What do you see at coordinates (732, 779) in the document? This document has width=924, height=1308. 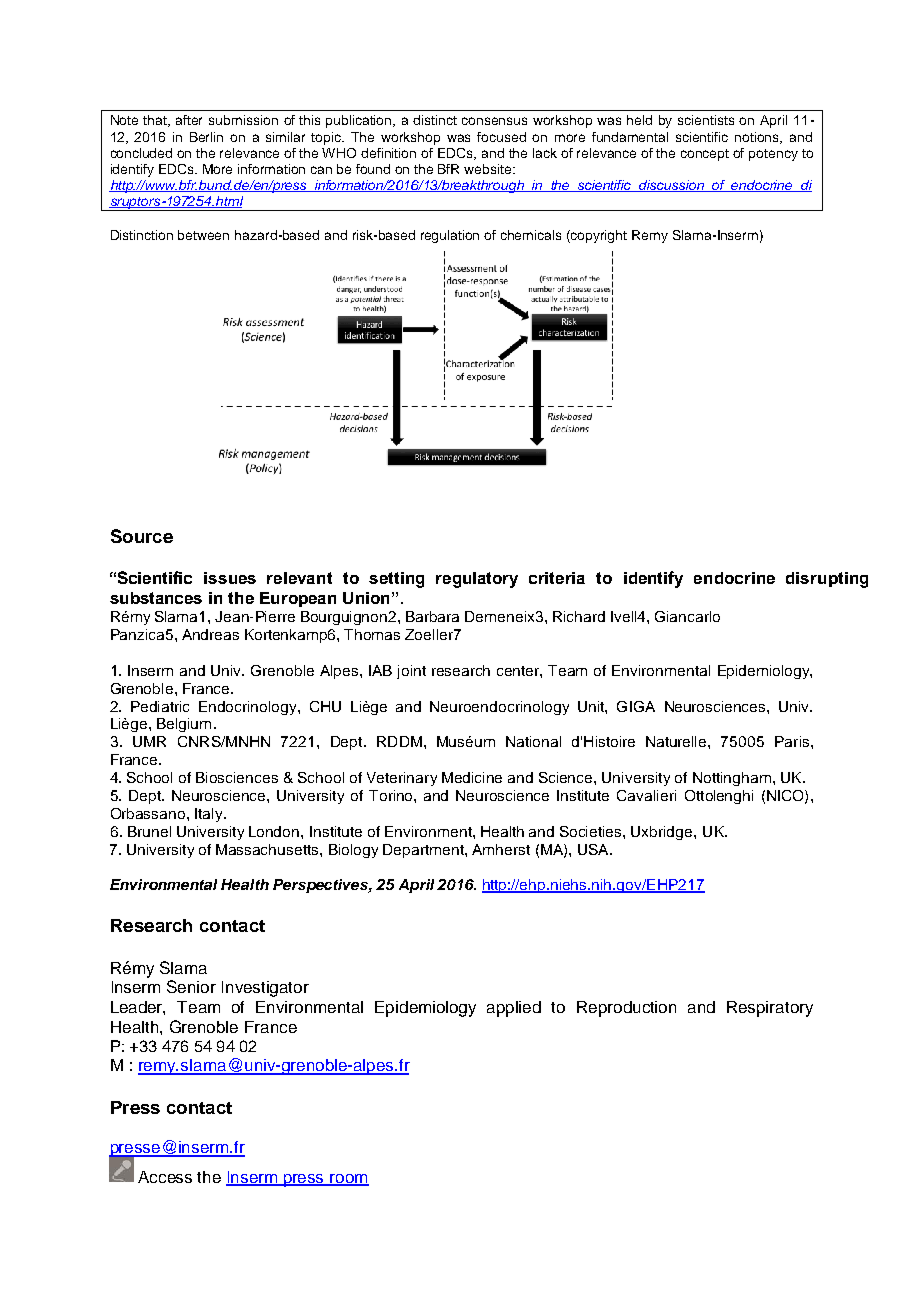 I see `Nottingham` at bounding box center [732, 779].
